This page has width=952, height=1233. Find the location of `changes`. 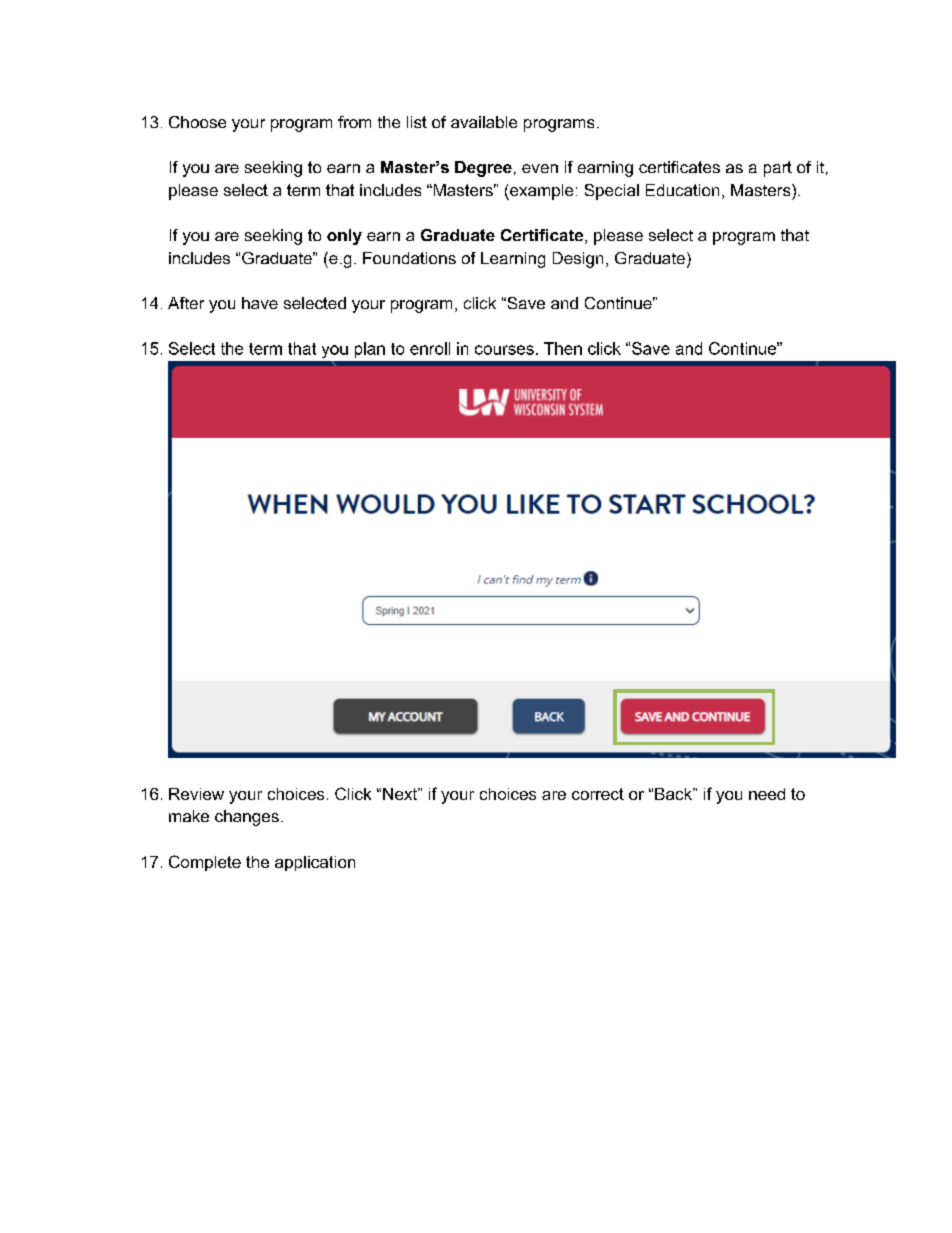

changes is located at coordinates (247, 818).
